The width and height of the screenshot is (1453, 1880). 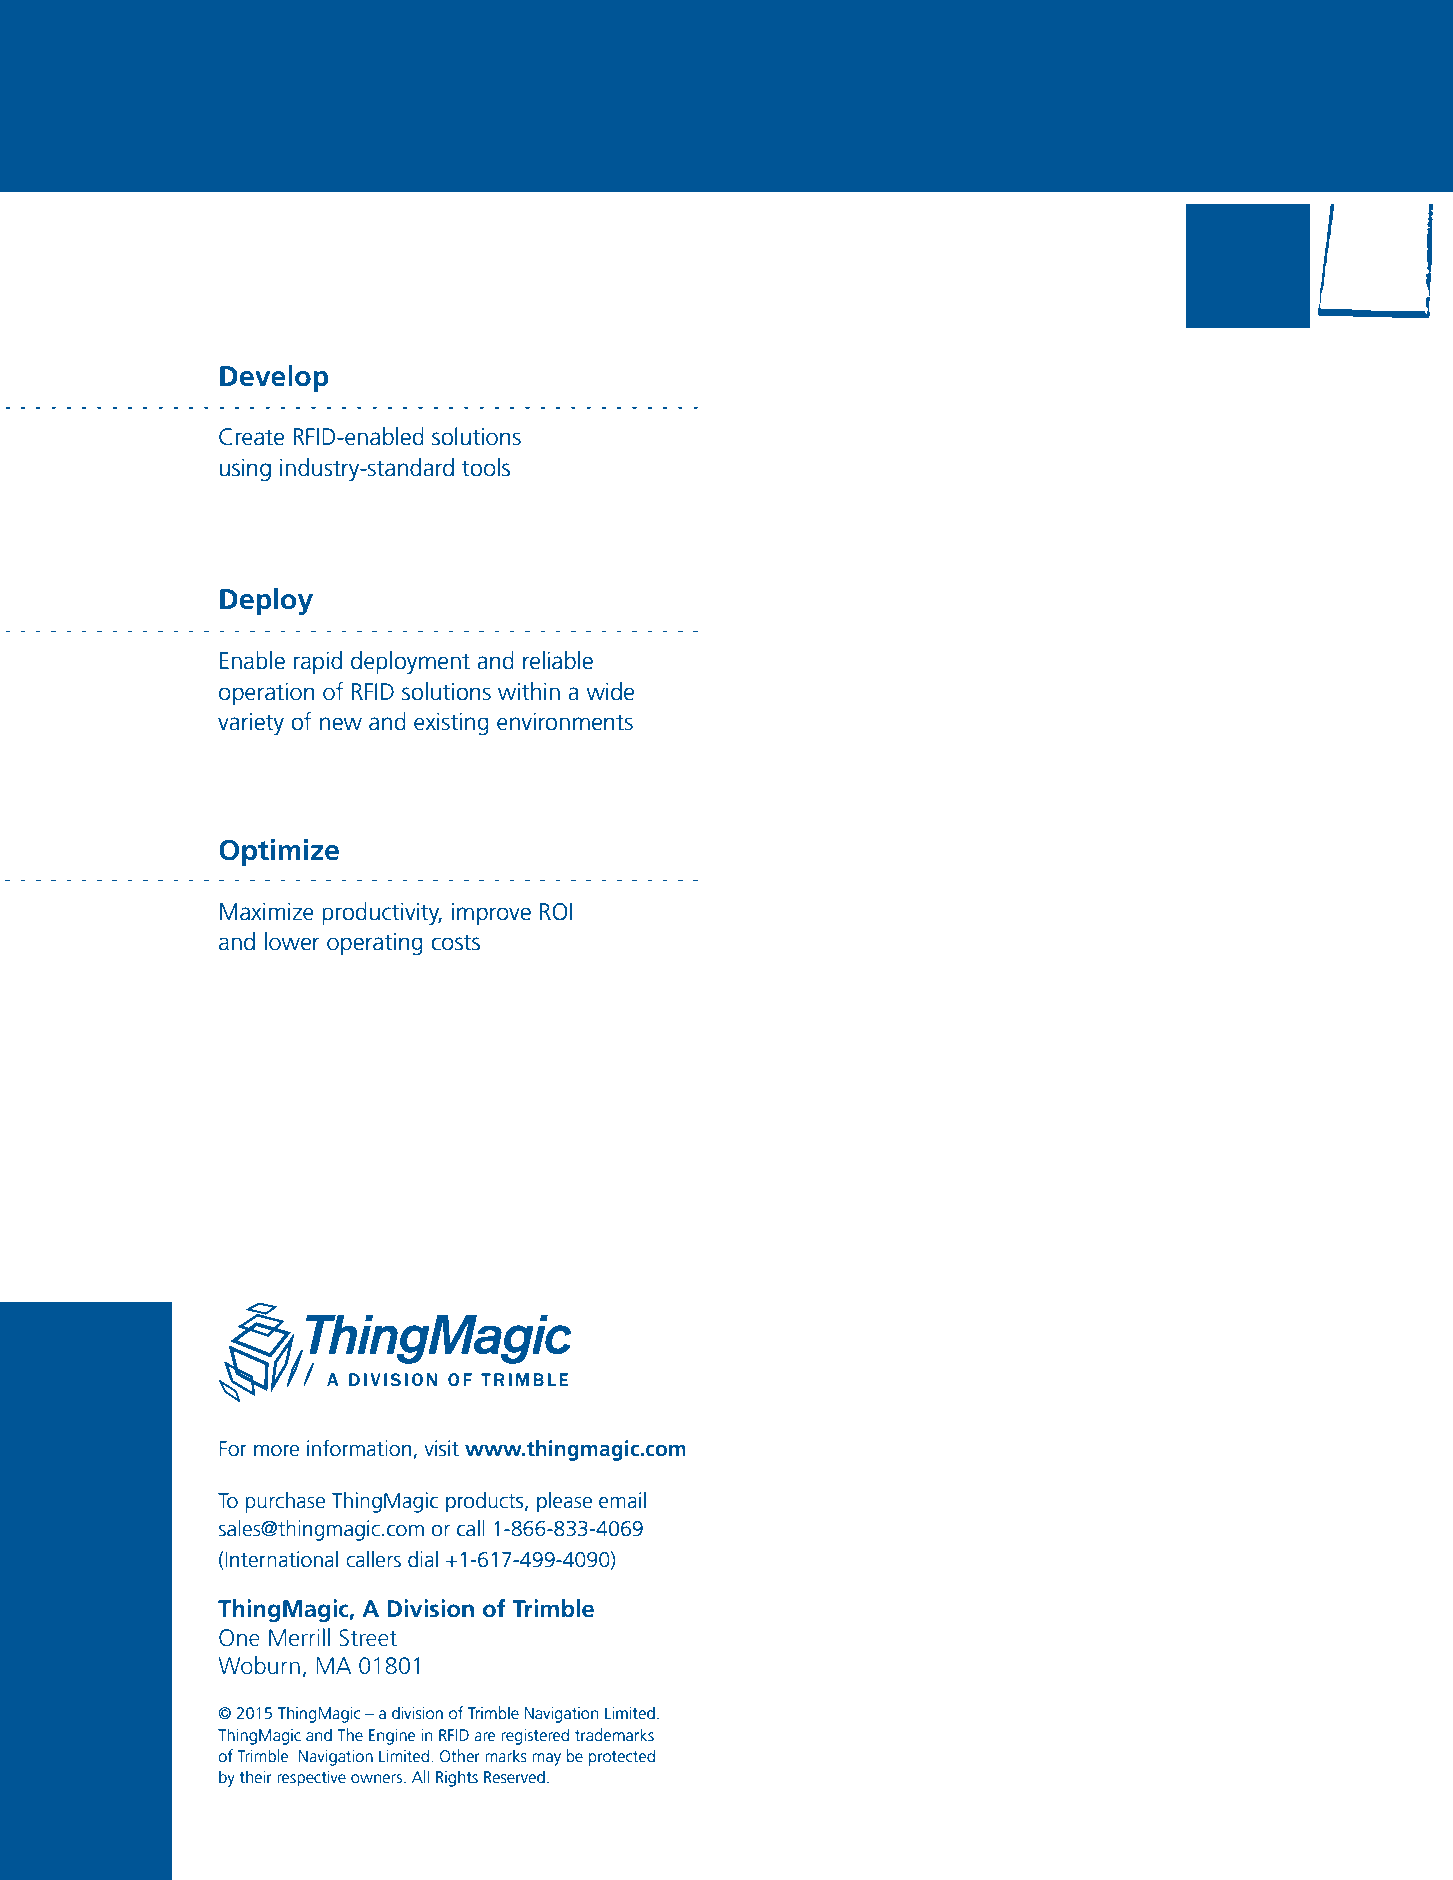 What do you see at coordinates (565, 721) in the screenshot?
I see `environments` at bounding box center [565, 721].
